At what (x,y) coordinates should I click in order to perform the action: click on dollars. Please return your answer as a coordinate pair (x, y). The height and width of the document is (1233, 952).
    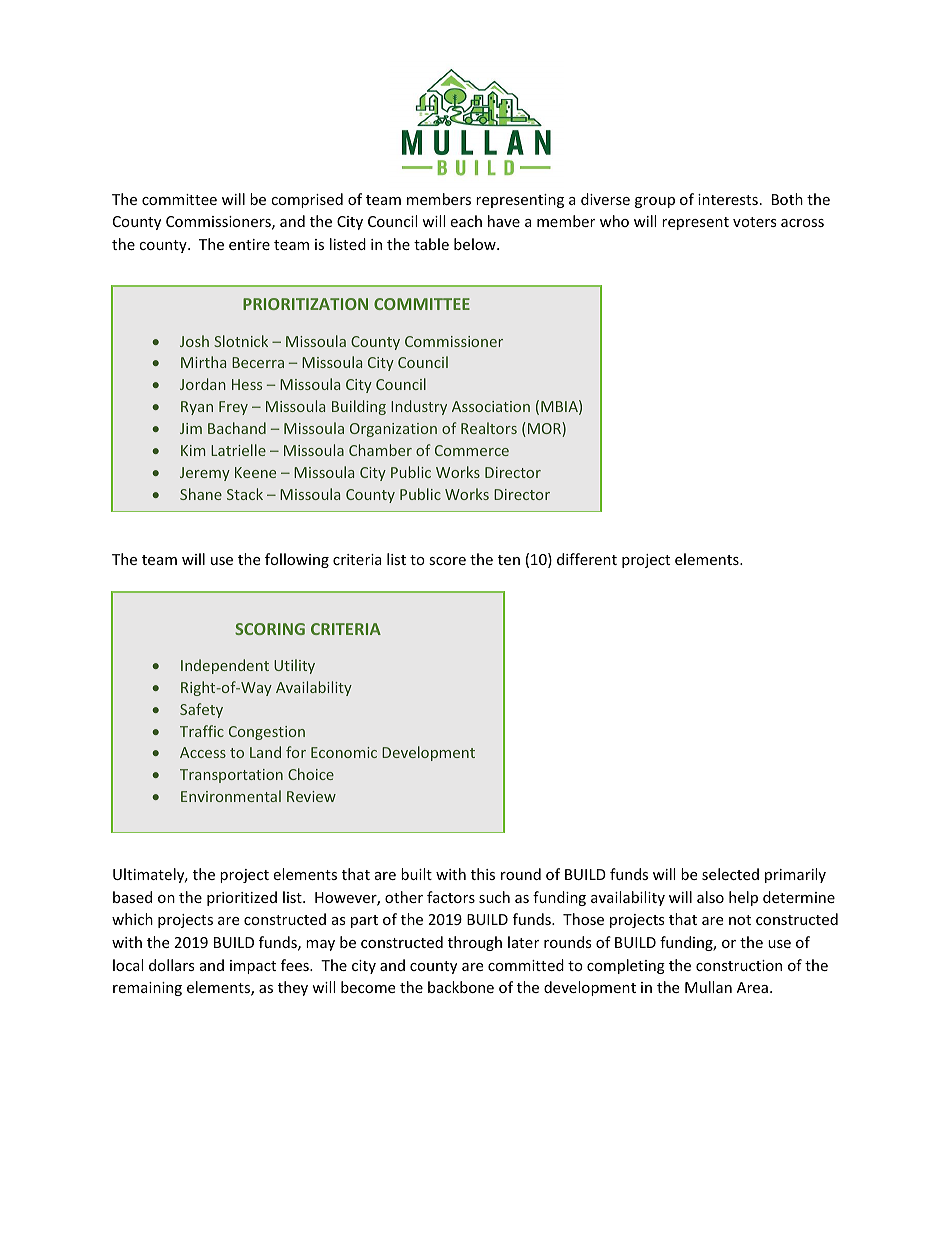
    Looking at the image, I should click on (172, 965).
